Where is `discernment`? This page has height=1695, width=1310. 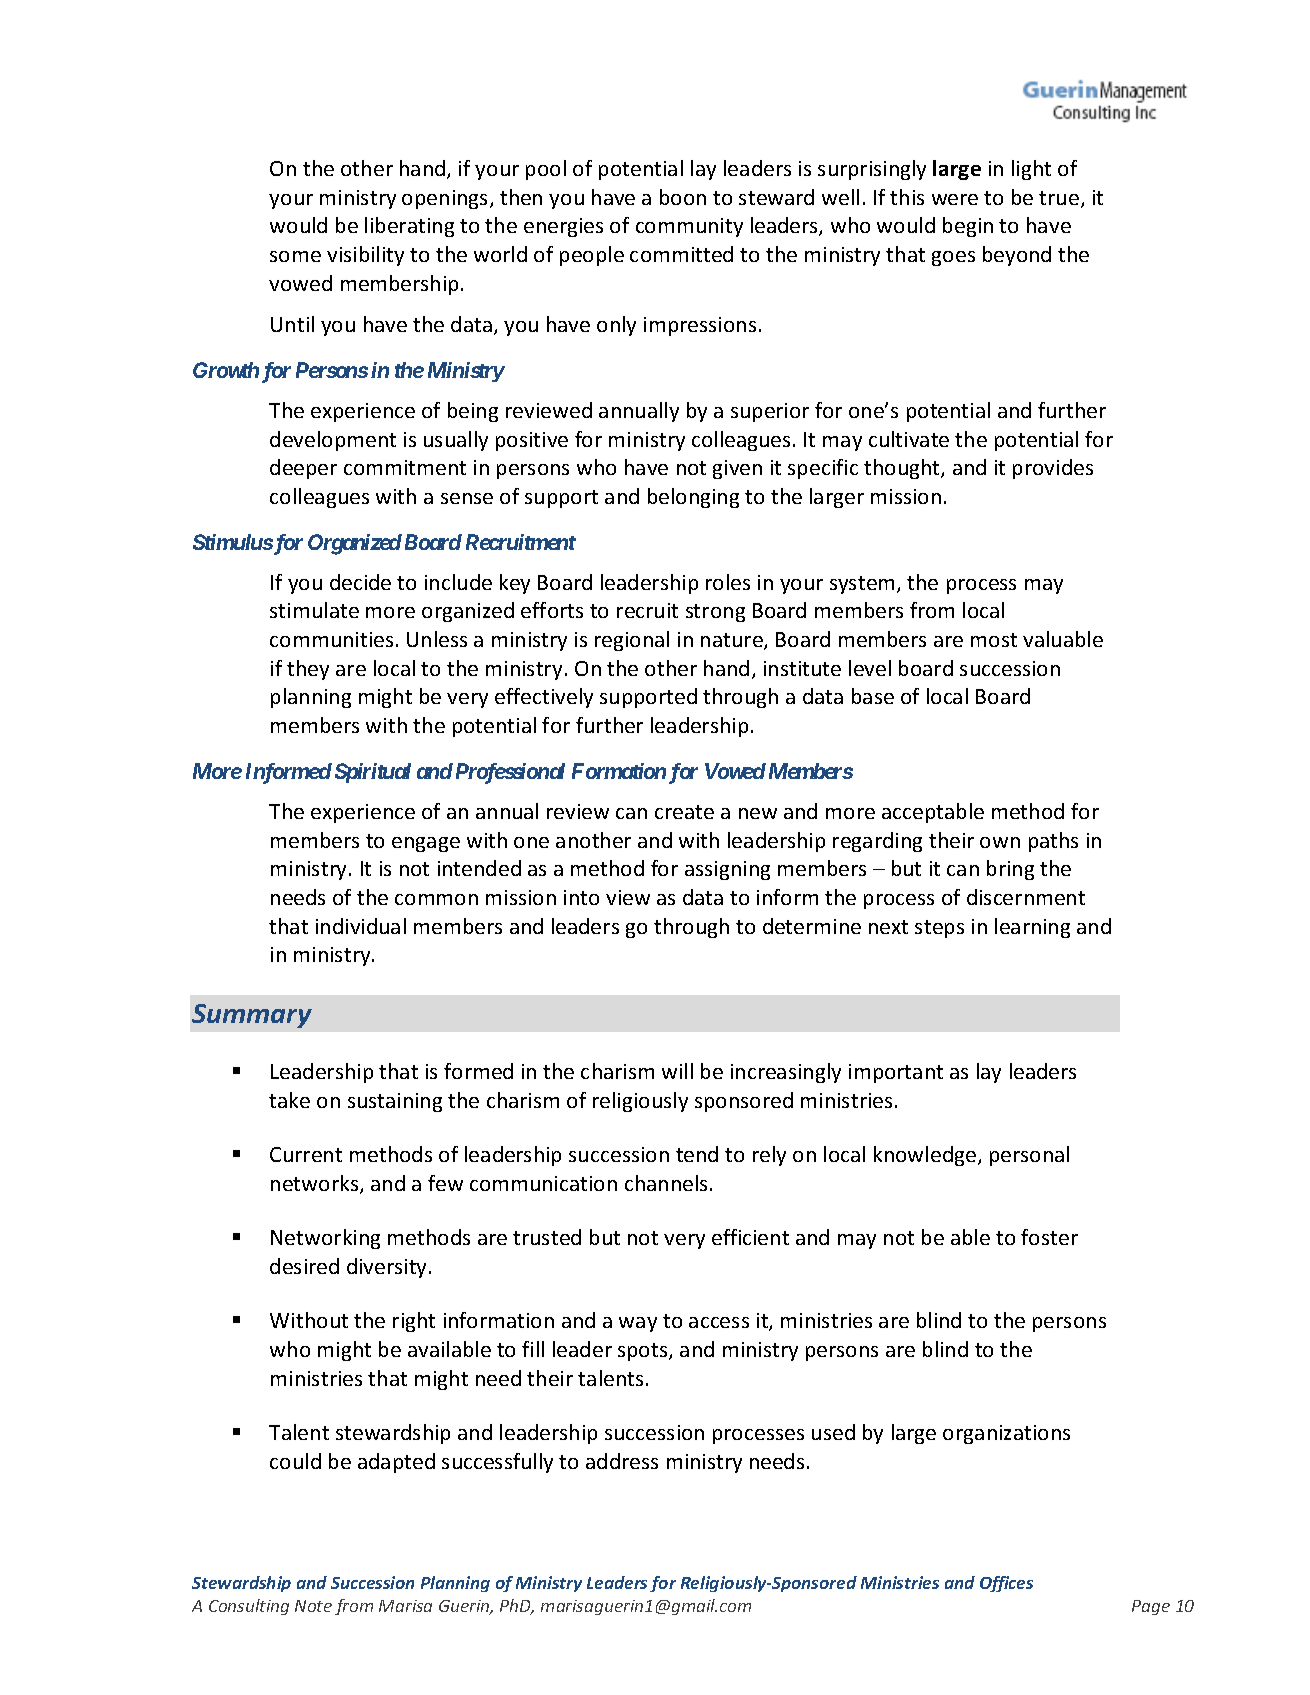 discernment is located at coordinates (1026, 897).
